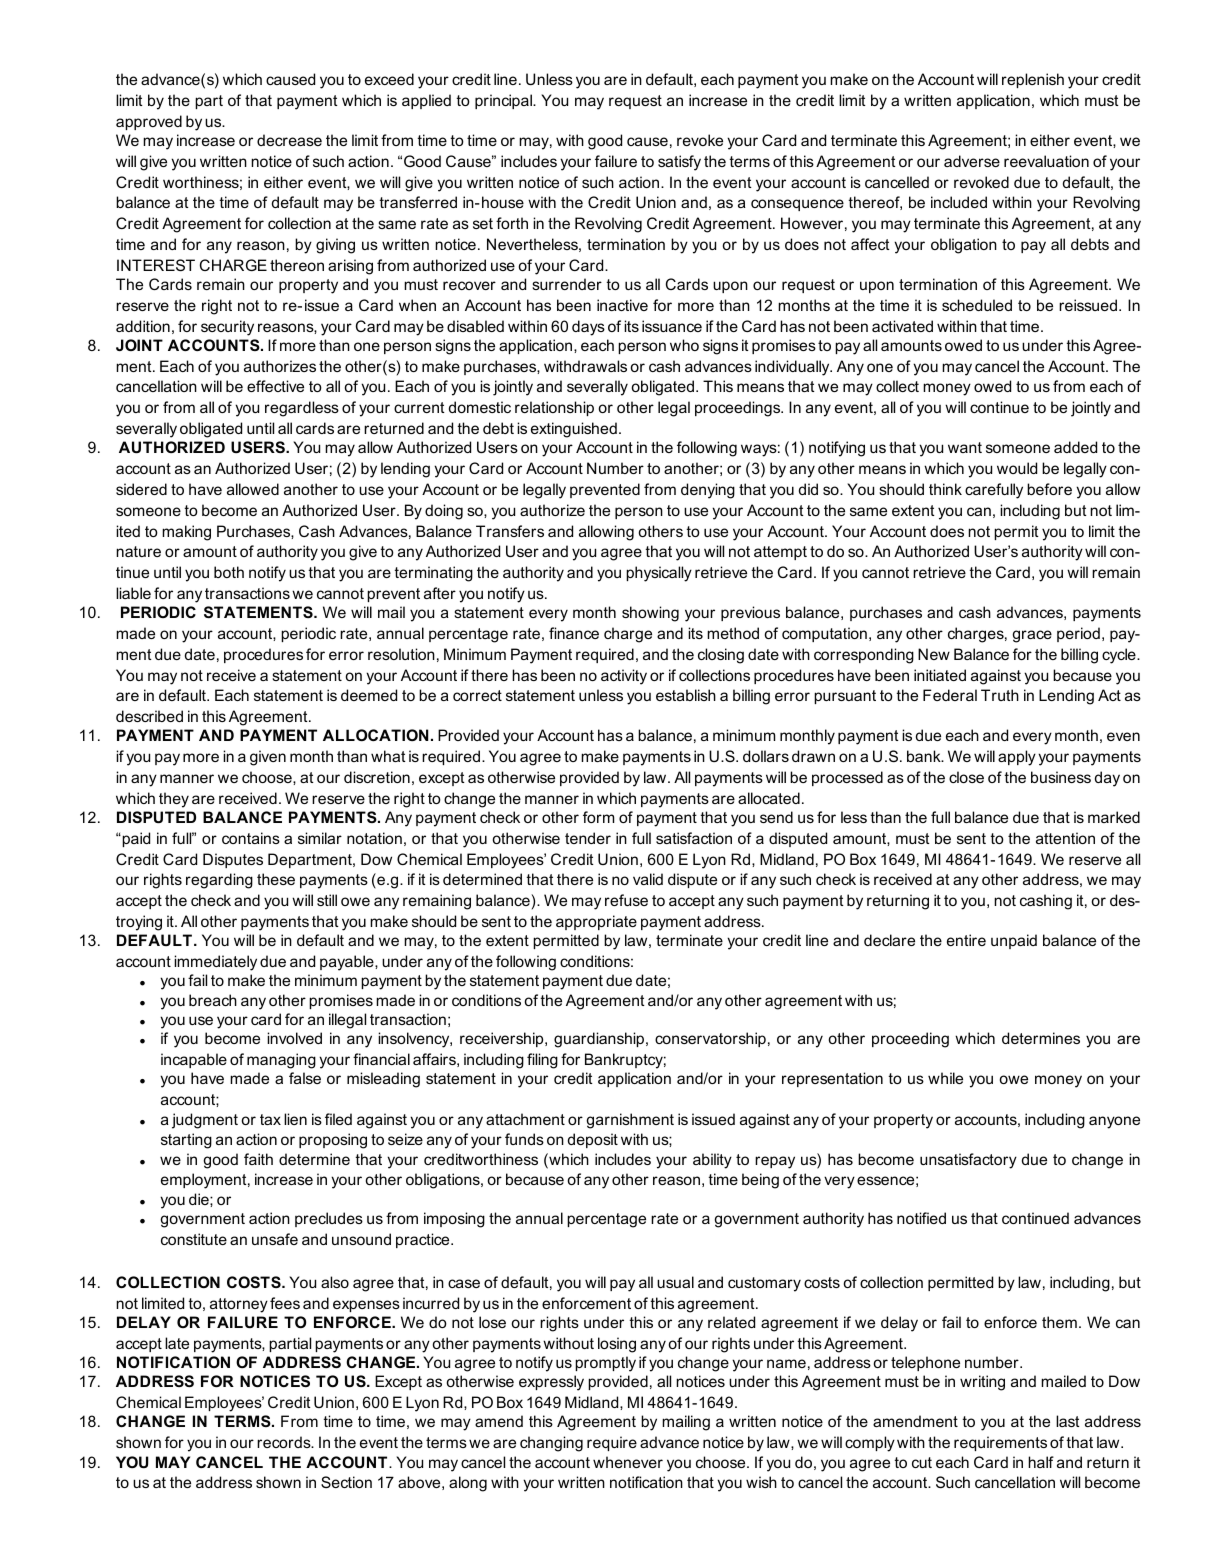 Image resolution: width=1212 pixels, height=1568 pixels. What do you see at coordinates (679, 163) in the screenshot?
I see `satisfy` at bounding box center [679, 163].
